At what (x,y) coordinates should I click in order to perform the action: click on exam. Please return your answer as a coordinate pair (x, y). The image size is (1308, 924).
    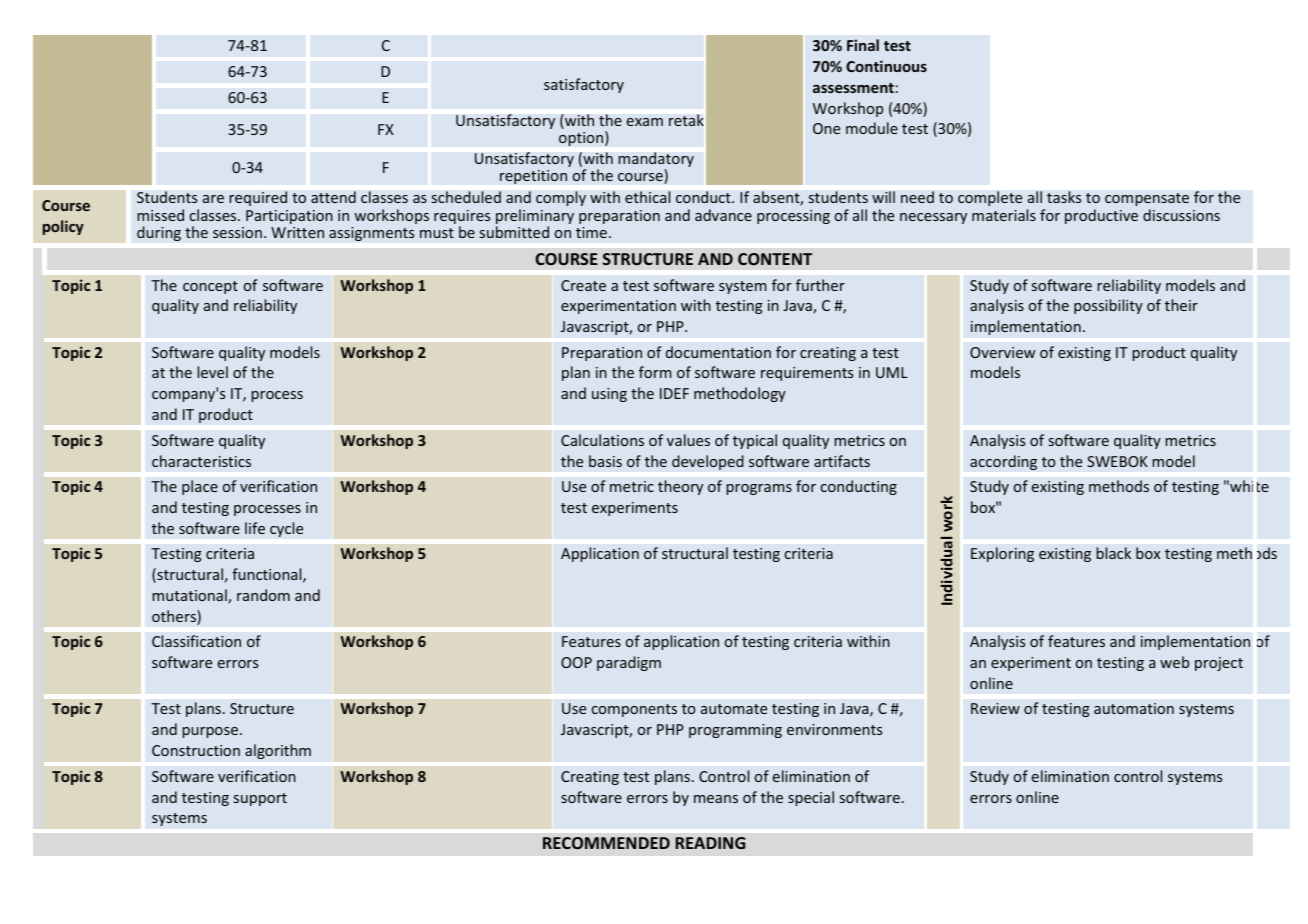
    Looking at the image, I should click on (645, 122).
